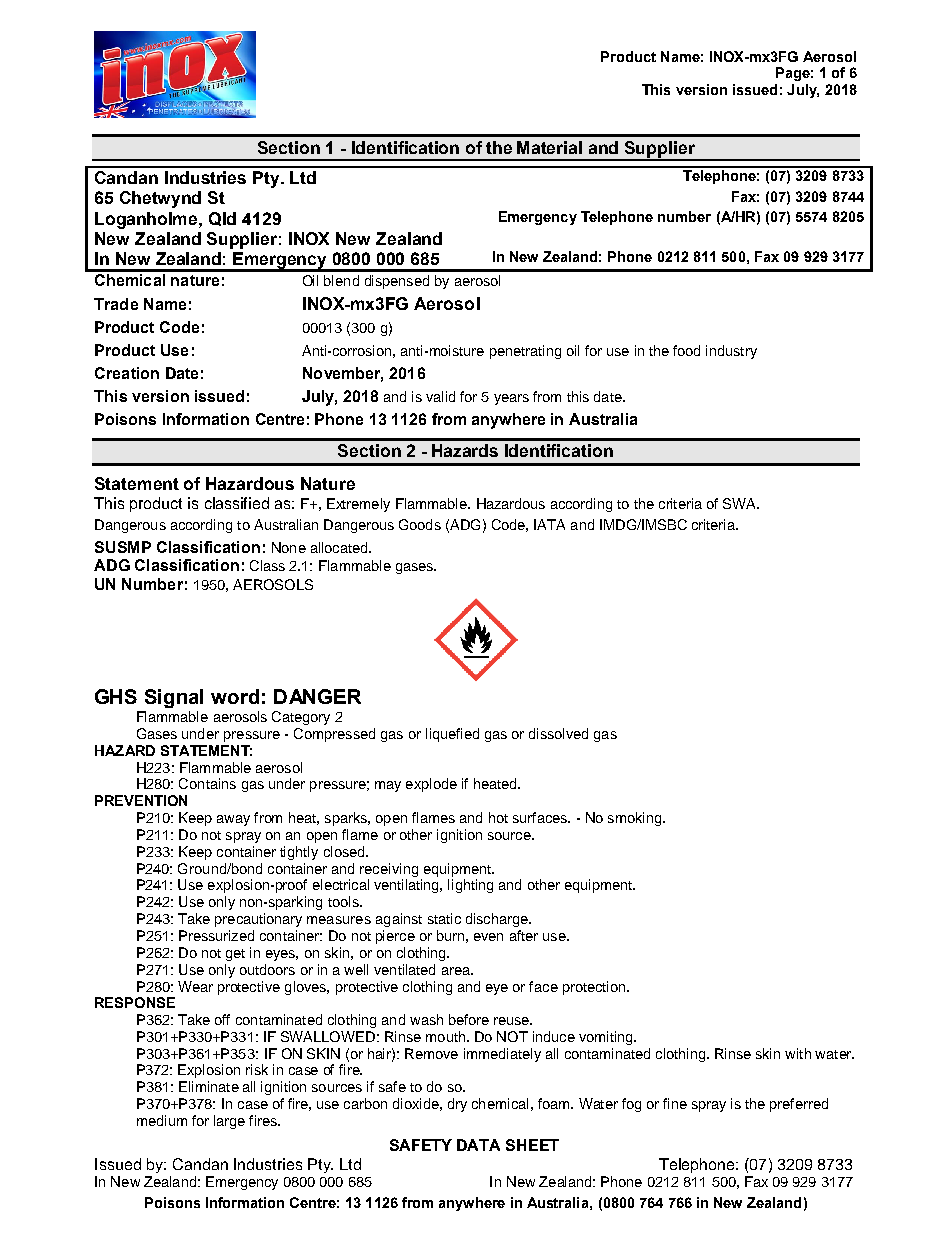 This page has height=1233, width=952. What do you see at coordinates (457, 1105) in the page?
I see `dry` at bounding box center [457, 1105].
